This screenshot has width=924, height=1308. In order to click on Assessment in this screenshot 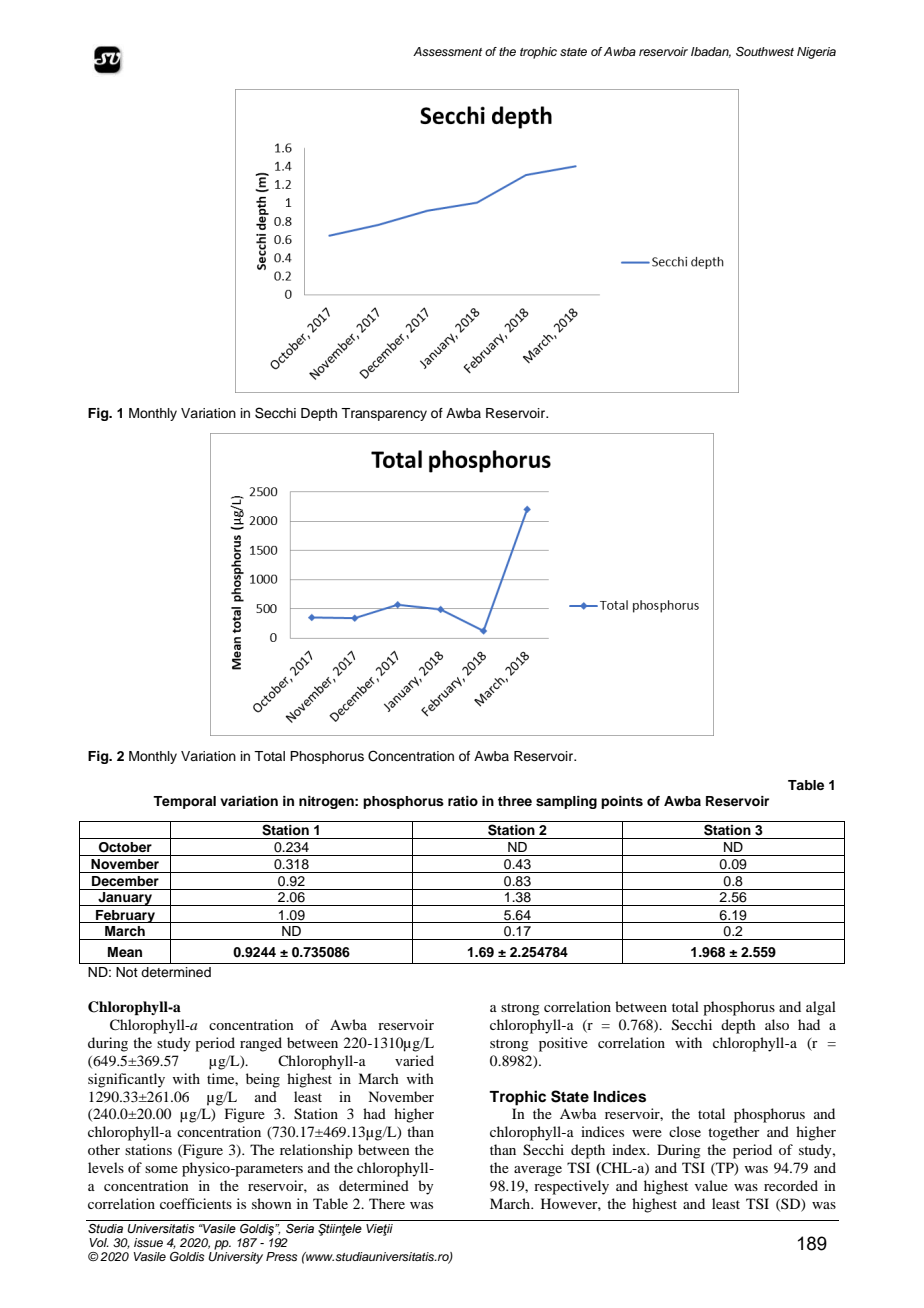, I will do `click(447, 51)`.
